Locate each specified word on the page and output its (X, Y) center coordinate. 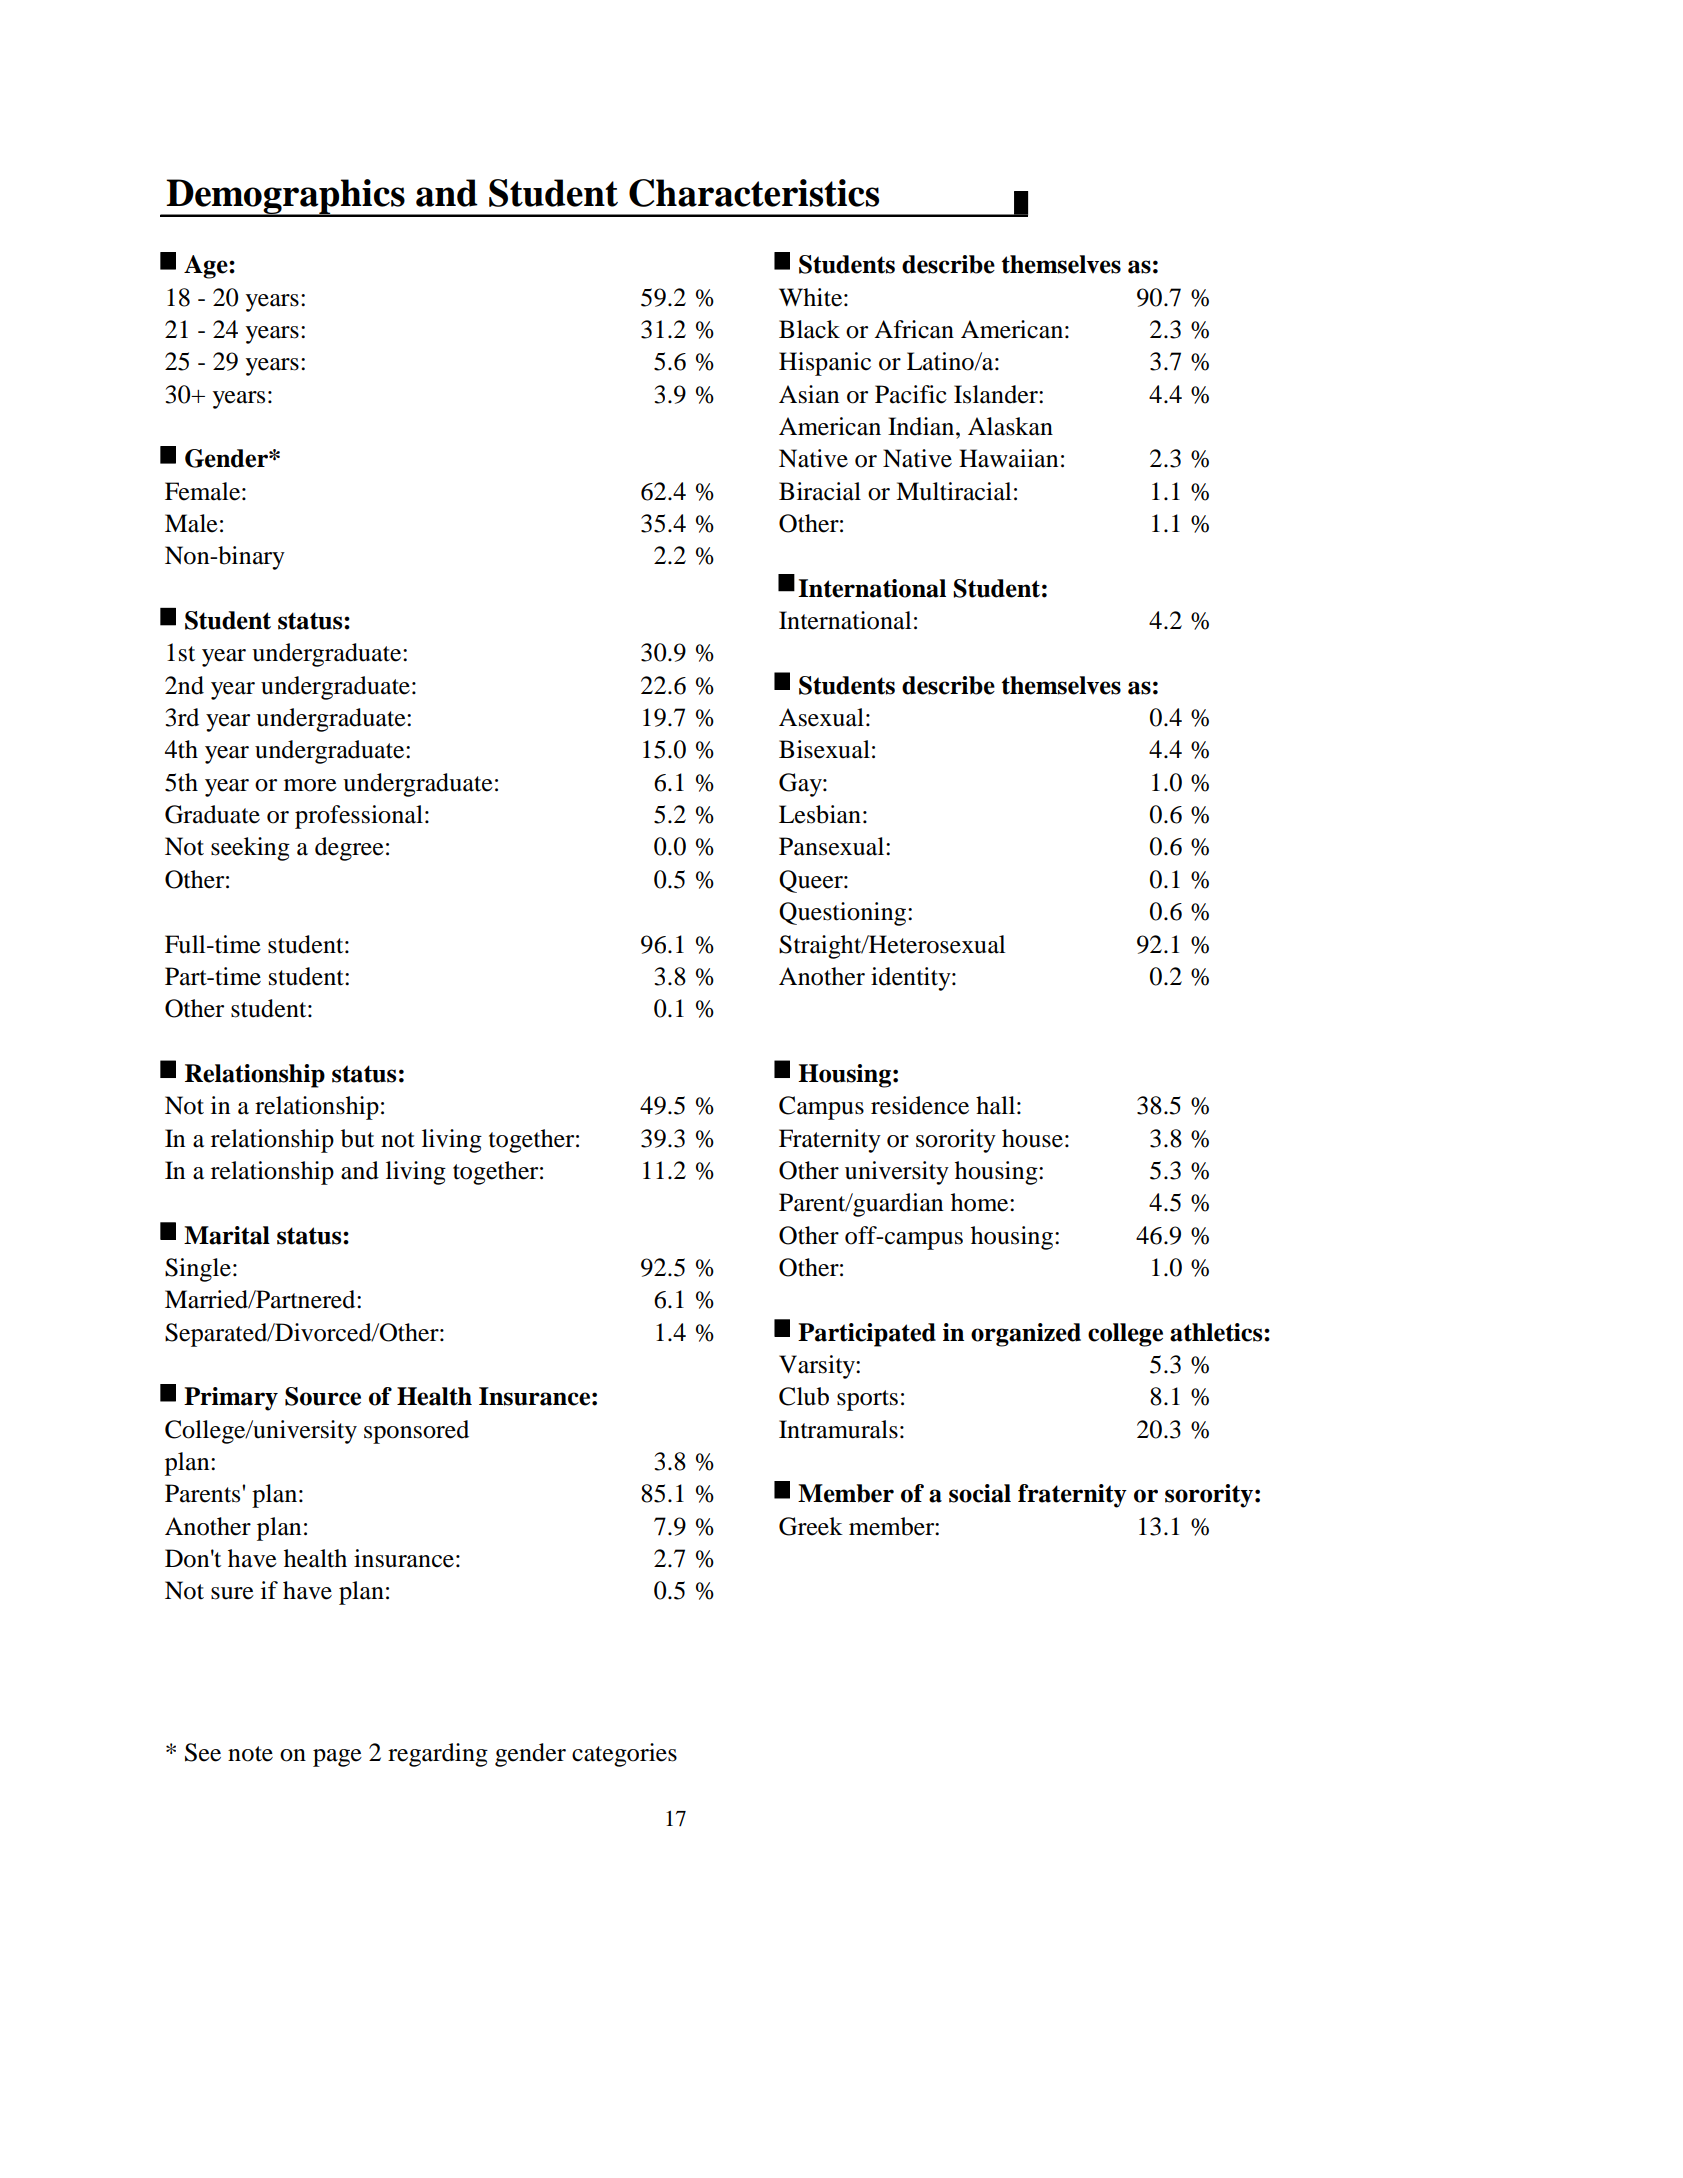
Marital (227, 1235)
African (914, 329)
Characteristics (754, 193)
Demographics (285, 198)
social (980, 1493)
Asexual (821, 717)
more (310, 785)
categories (624, 1755)
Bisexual (824, 749)
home (981, 1202)
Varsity (818, 1367)
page (337, 1758)
